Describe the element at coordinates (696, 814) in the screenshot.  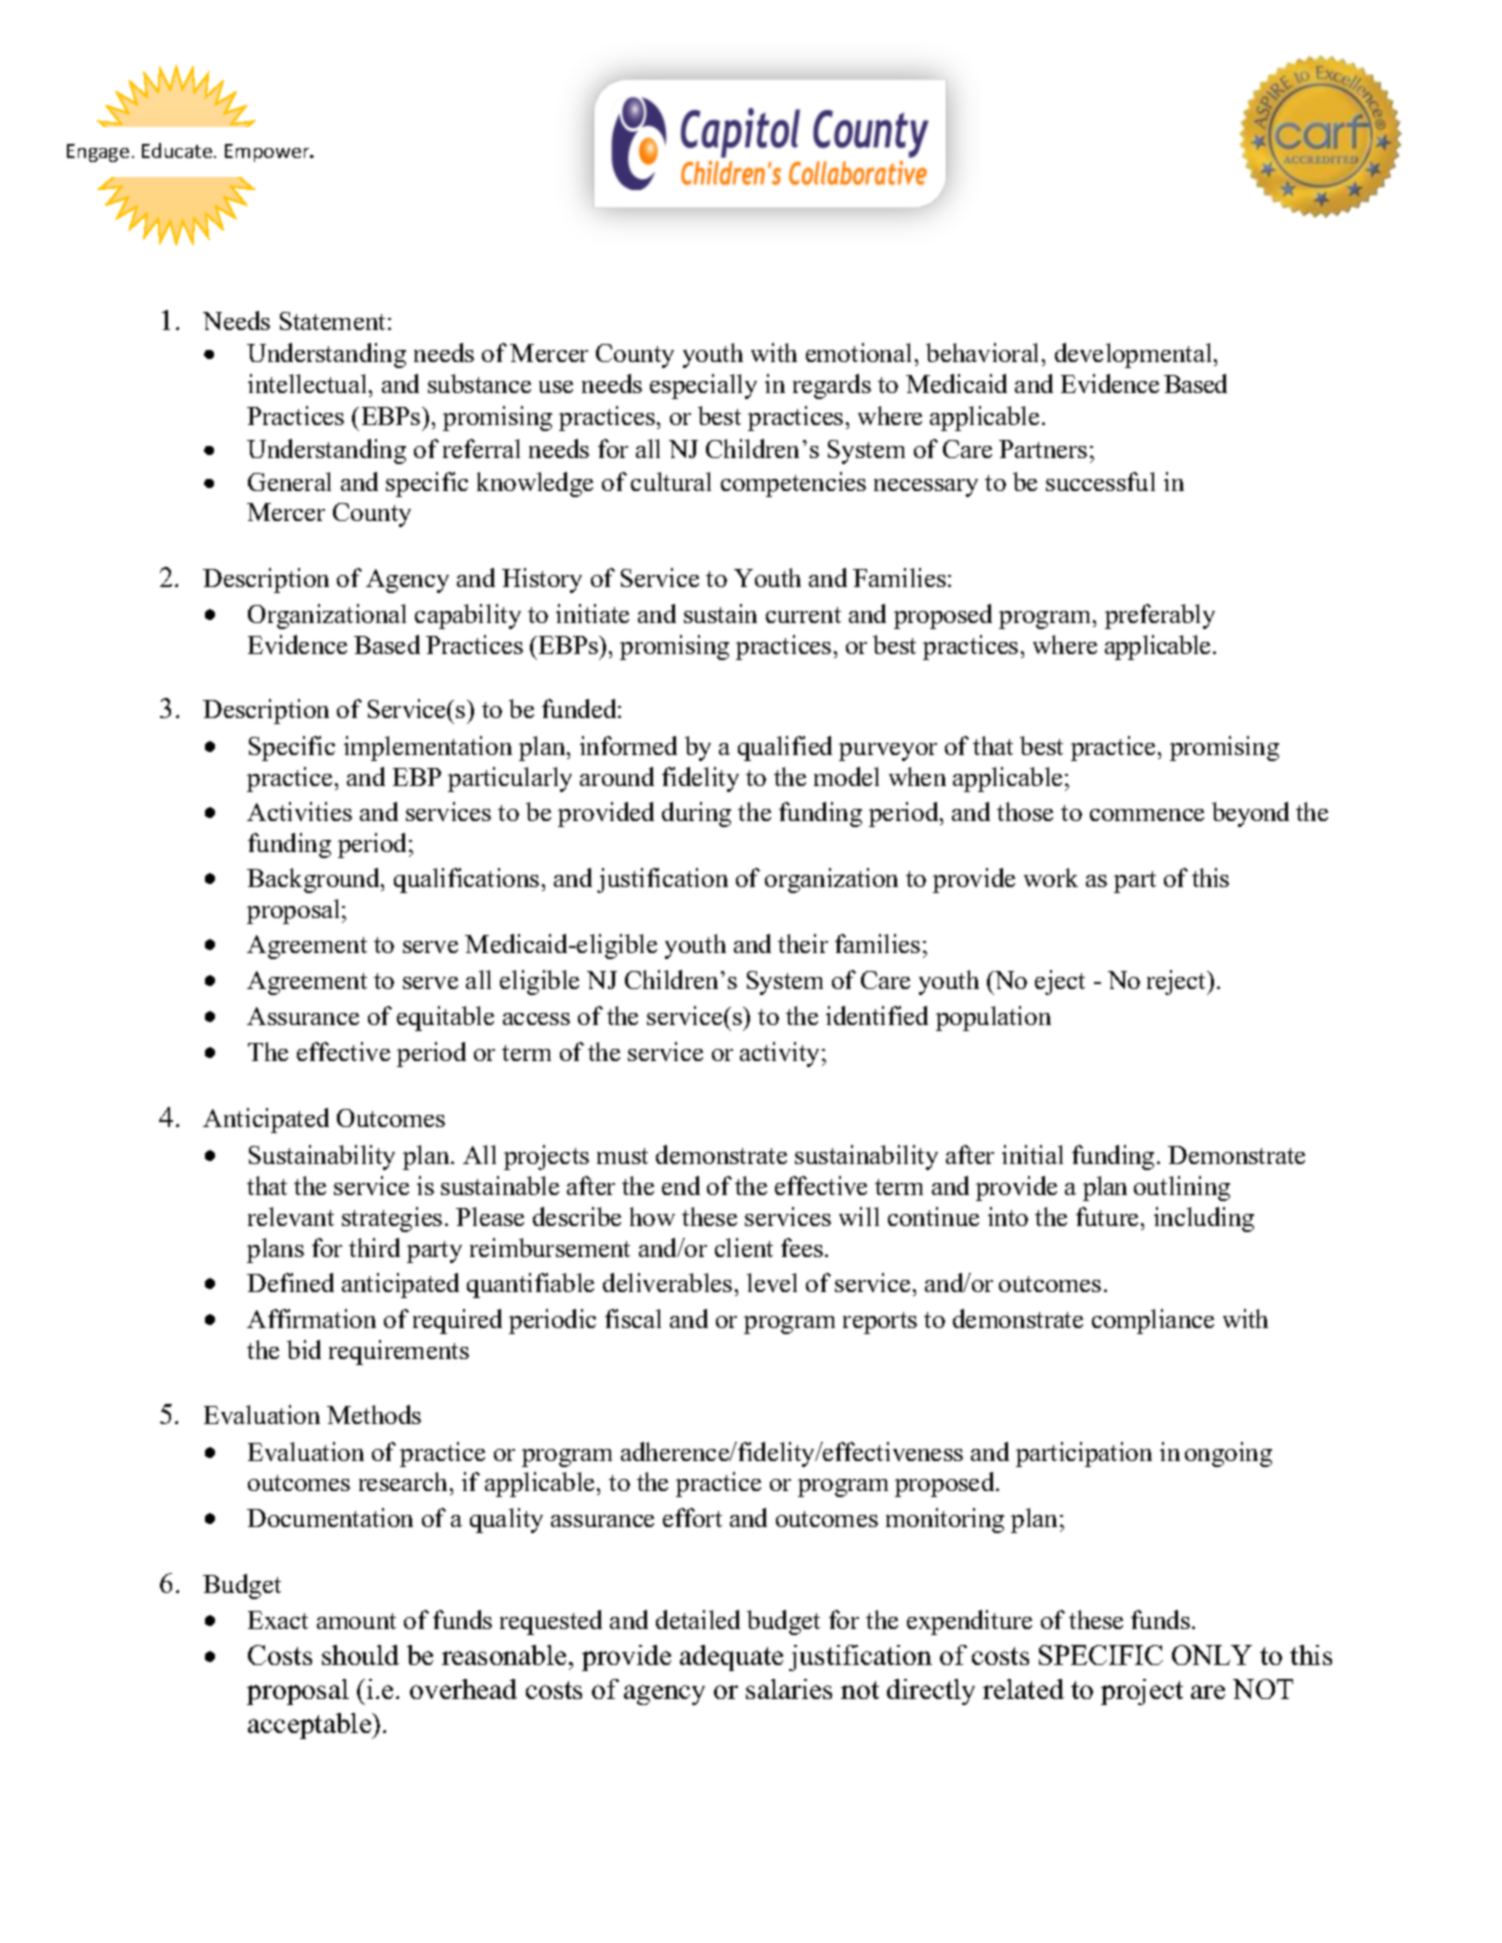
I see `during` at that location.
